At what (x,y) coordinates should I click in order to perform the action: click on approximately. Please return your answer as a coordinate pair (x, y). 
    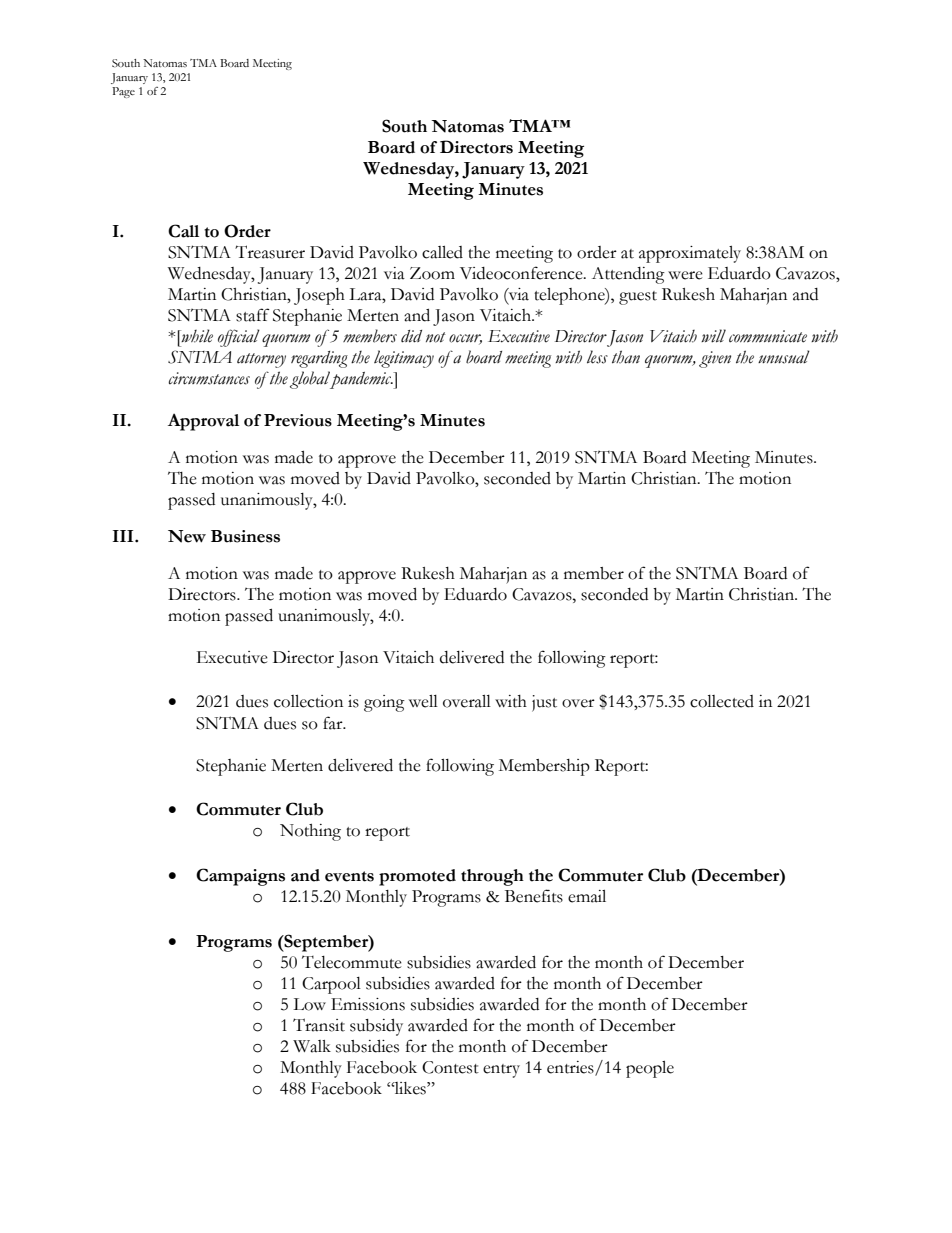
    Looking at the image, I should click on (690, 254).
